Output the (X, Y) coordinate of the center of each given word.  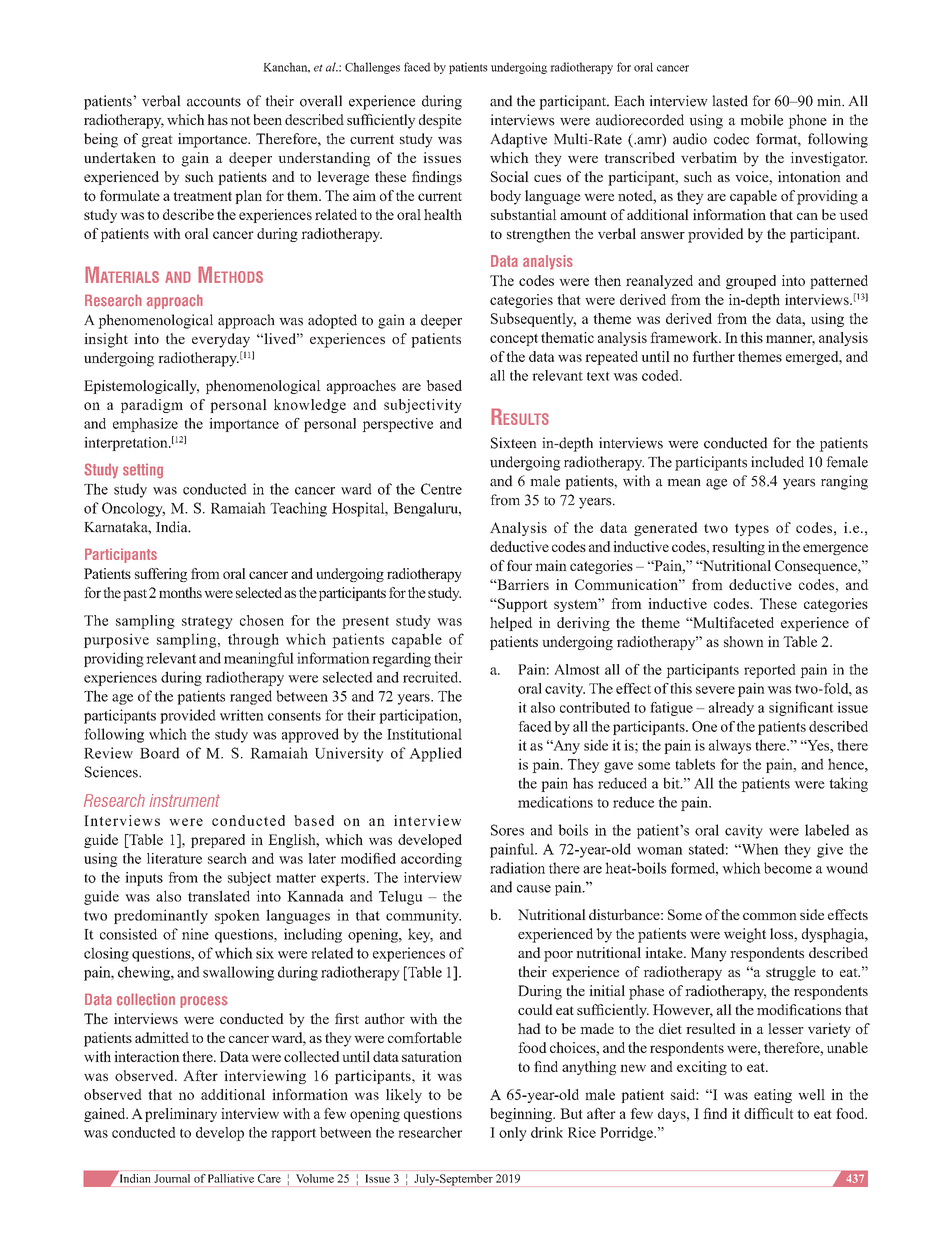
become (788, 868)
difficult (769, 1113)
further (713, 356)
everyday (221, 340)
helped (511, 624)
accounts (214, 102)
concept (514, 340)
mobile (761, 120)
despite (440, 121)
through (253, 640)
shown (744, 641)
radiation (517, 868)
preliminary (181, 1115)
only (513, 1134)
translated (219, 896)
